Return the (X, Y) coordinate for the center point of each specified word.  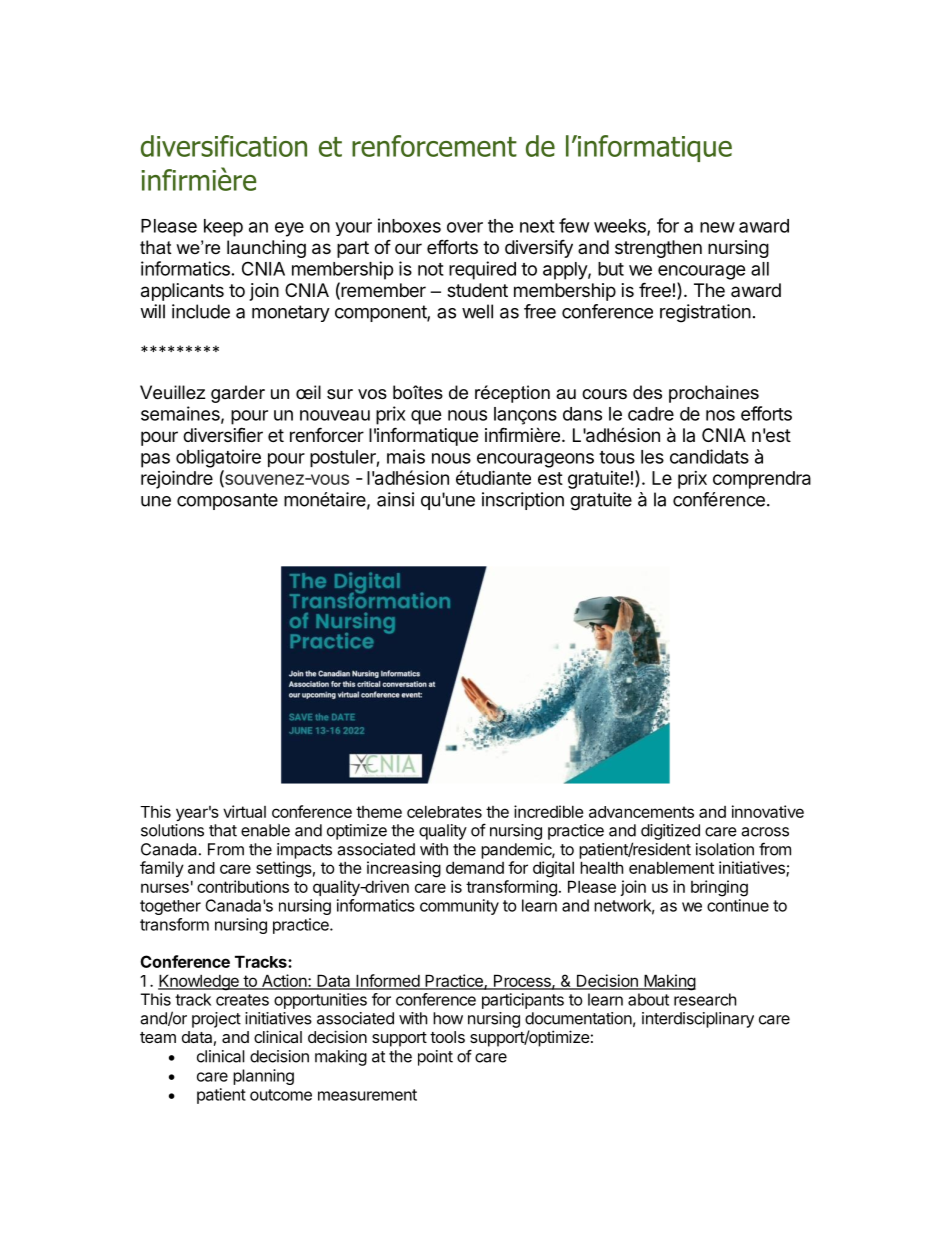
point (435, 1058)
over (465, 227)
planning (263, 1077)
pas (155, 460)
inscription (523, 501)
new (717, 227)
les (652, 457)
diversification (224, 146)
